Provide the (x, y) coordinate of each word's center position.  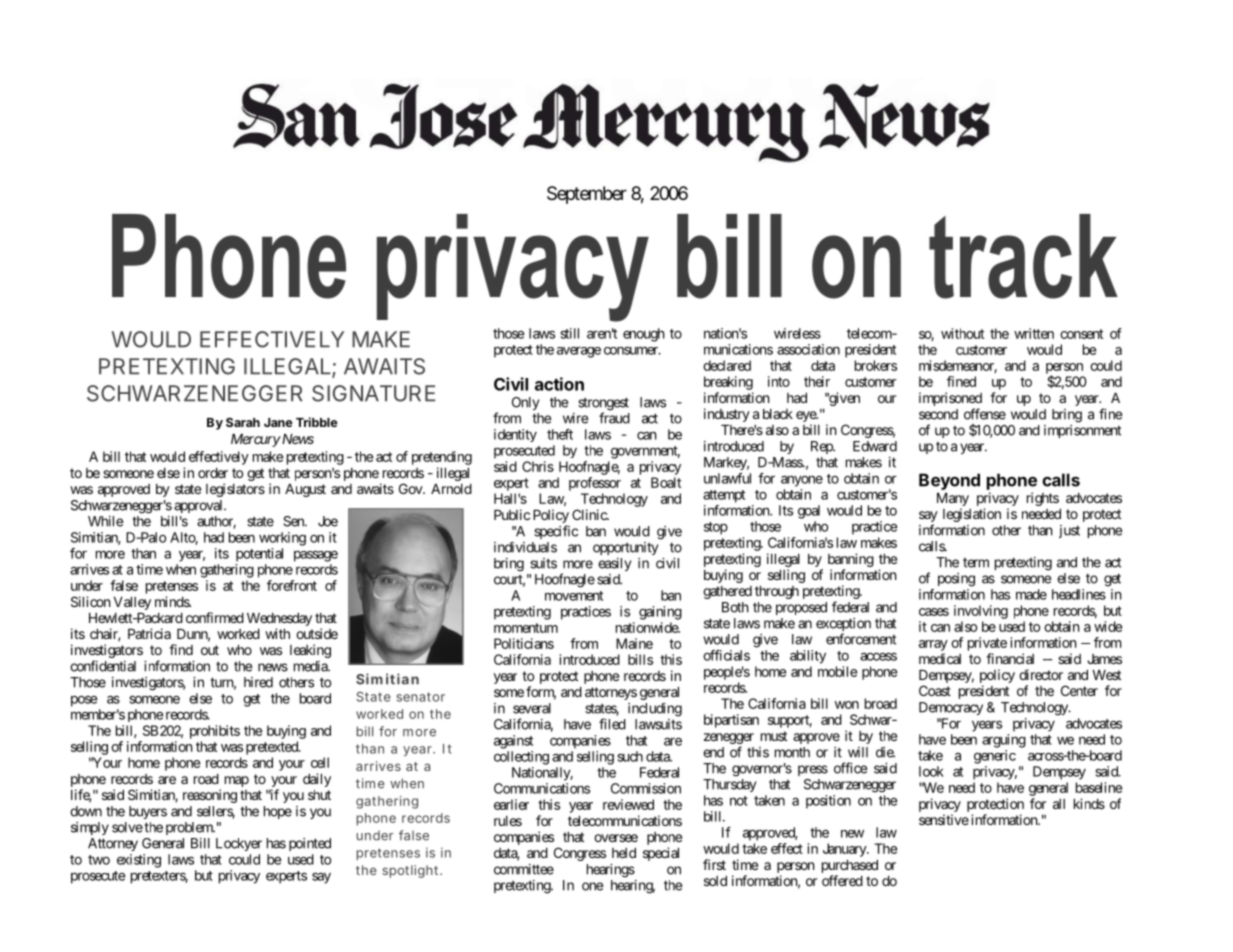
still (570, 333)
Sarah (243, 422)
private (987, 644)
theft (560, 434)
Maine (634, 643)
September (587, 195)
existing (139, 861)
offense (985, 414)
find (181, 649)
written (1034, 333)
